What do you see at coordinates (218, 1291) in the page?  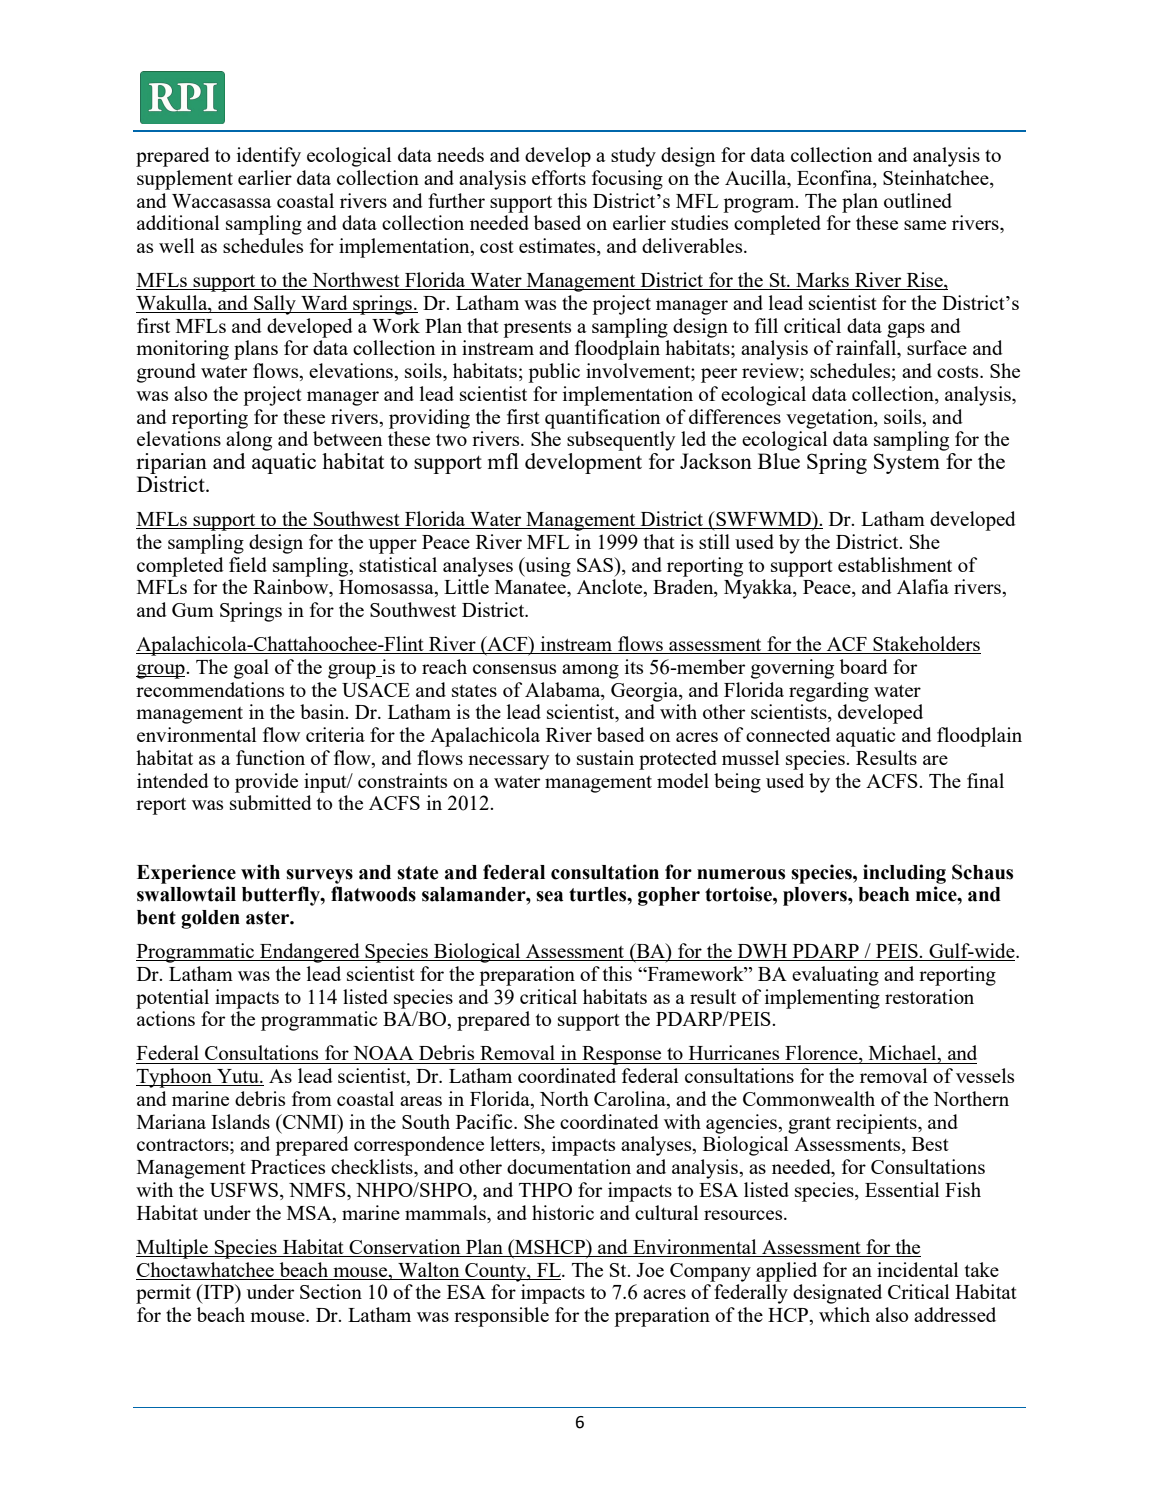 I see `ITP` at bounding box center [218, 1291].
